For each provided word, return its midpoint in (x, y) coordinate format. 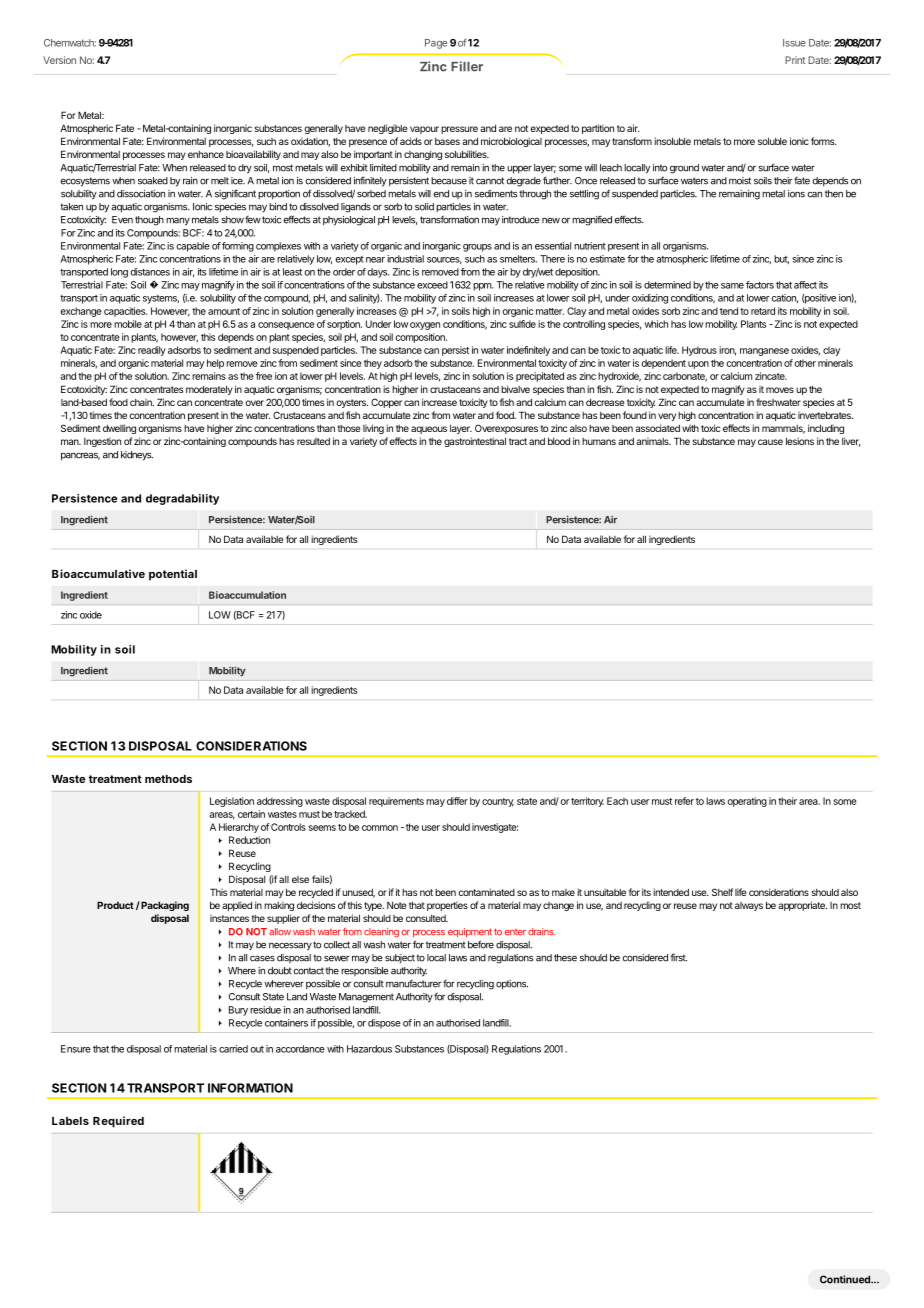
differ (457, 801)
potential (173, 575)
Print (795, 60)
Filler (467, 66)
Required (118, 1122)
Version (59, 60)
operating (747, 802)
